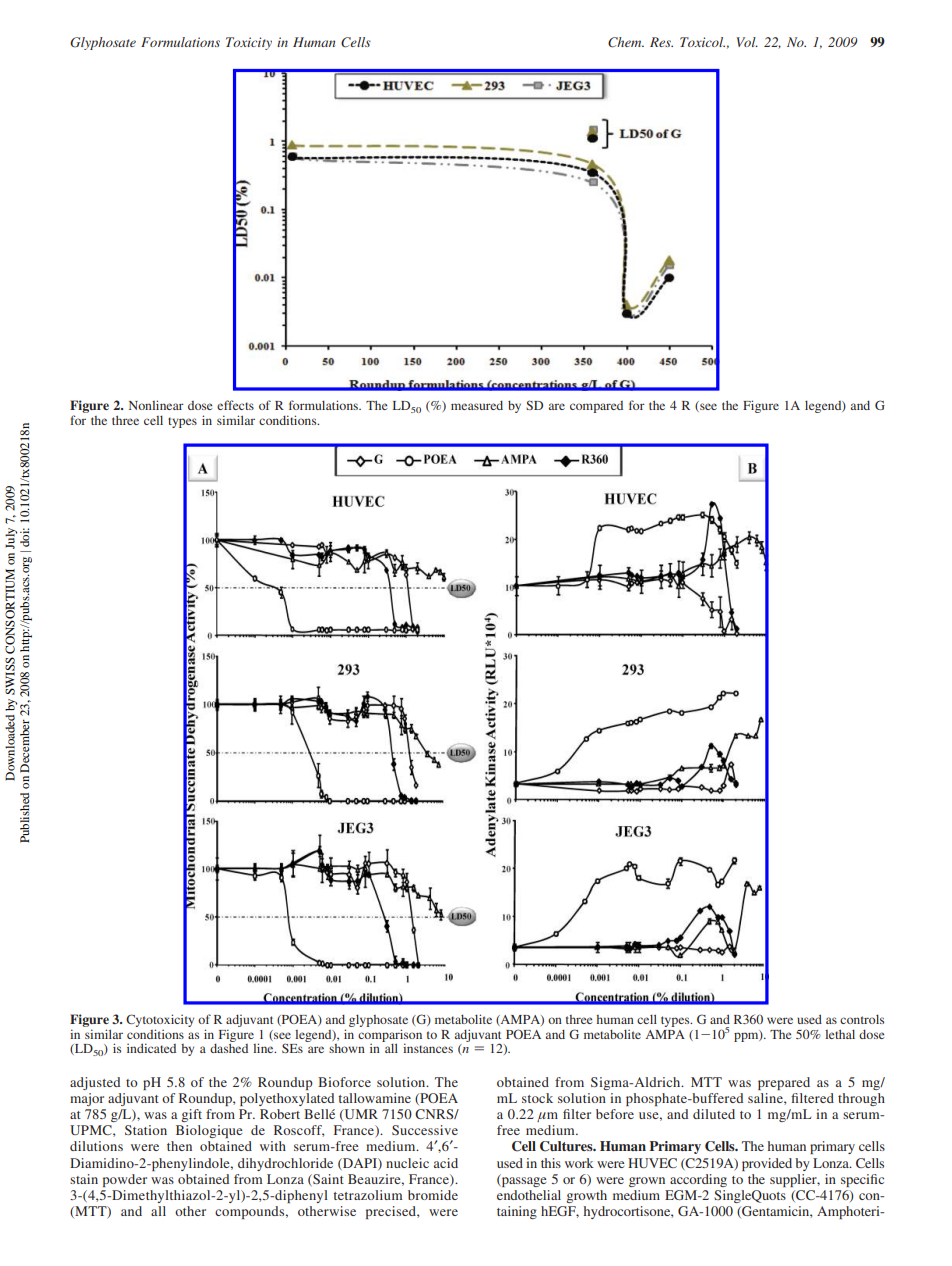 The height and width of the screenshot is (1266, 952). I want to click on measured, so click(477, 405).
